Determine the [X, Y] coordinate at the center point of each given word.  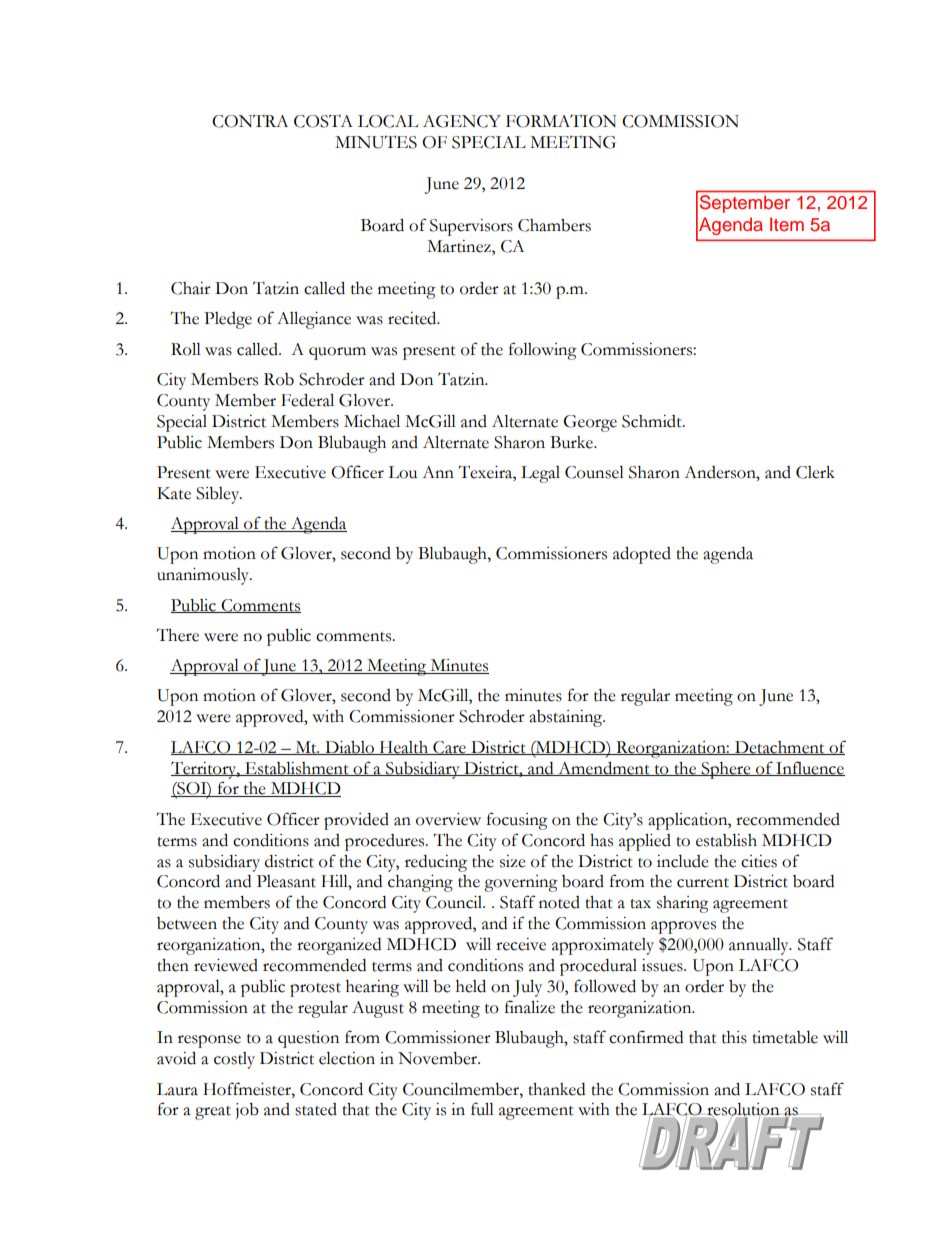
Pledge [228, 320]
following [543, 351]
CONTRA [250, 121]
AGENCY [462, 121]
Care [449, 748]
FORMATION [561, 121]
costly [234, 1060]
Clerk [815, 472]
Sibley [219, 495]
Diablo [349, 748]
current [703, 883]
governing [521, 883]
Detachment [779, 748]
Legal [540, 474]
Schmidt [653, 421]
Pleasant [286, 881]
